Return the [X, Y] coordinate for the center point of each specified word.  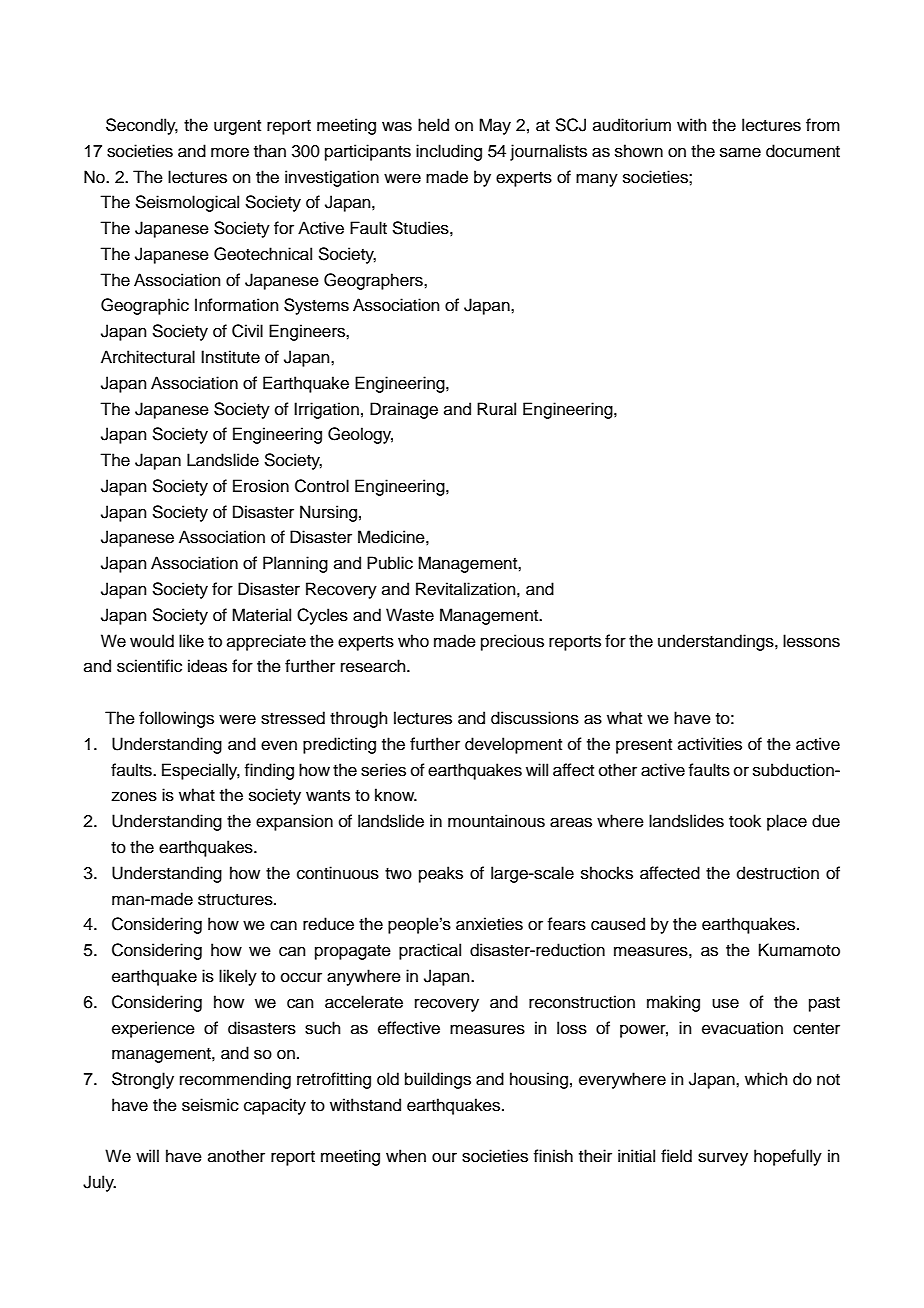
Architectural [148, 357]
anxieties [489, 924]
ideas [207, 666]
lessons [811, 641]
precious [512, 642]
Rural [496, 409]
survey [723, 1159]
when [406, 1156]
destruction [778, 873]
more [230, 152]
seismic [210, 1105]
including [449, 152]
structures [236, 900]
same [740, 152]
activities [710, 744]
